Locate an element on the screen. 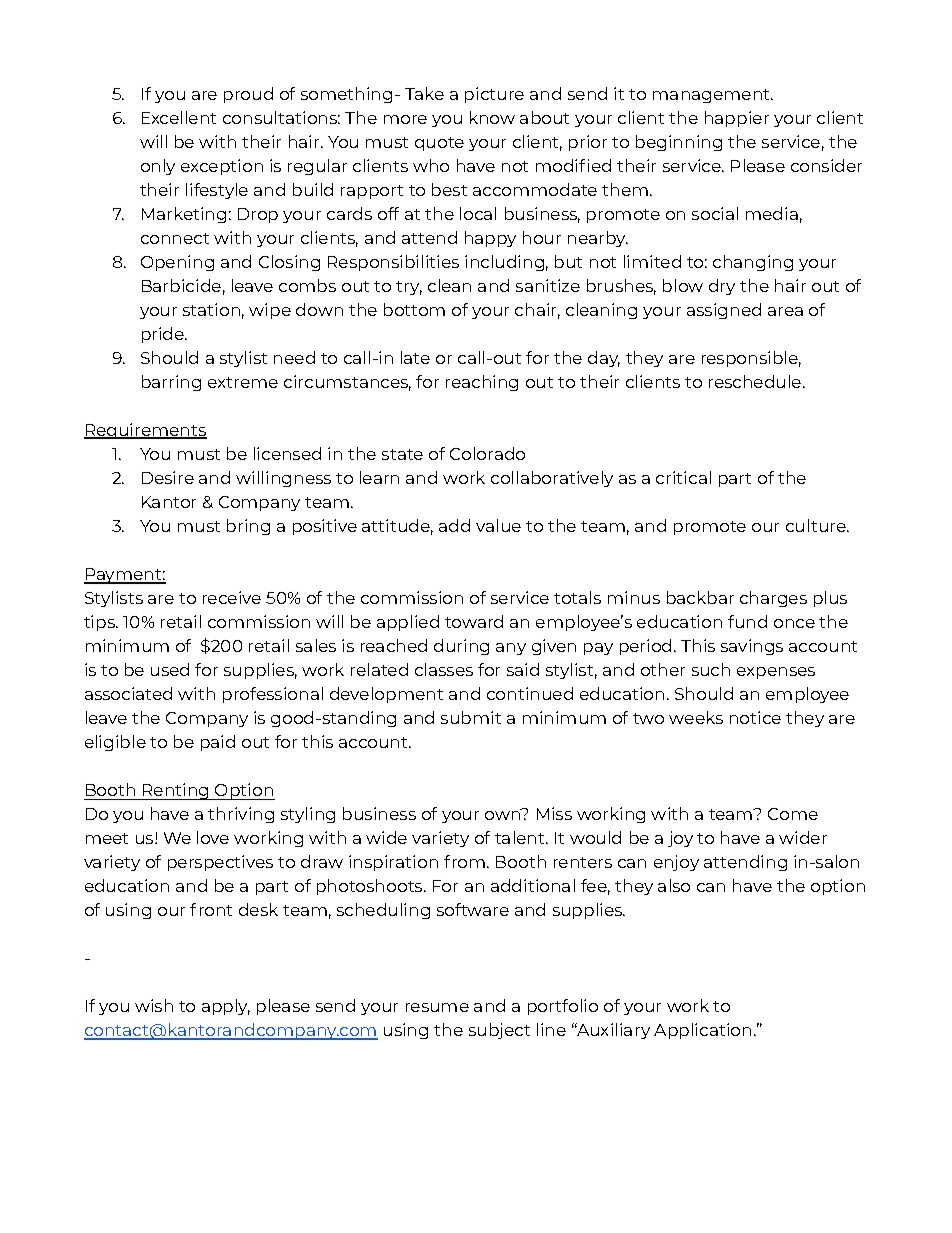  resume is located at coordinates (437, 1007).
